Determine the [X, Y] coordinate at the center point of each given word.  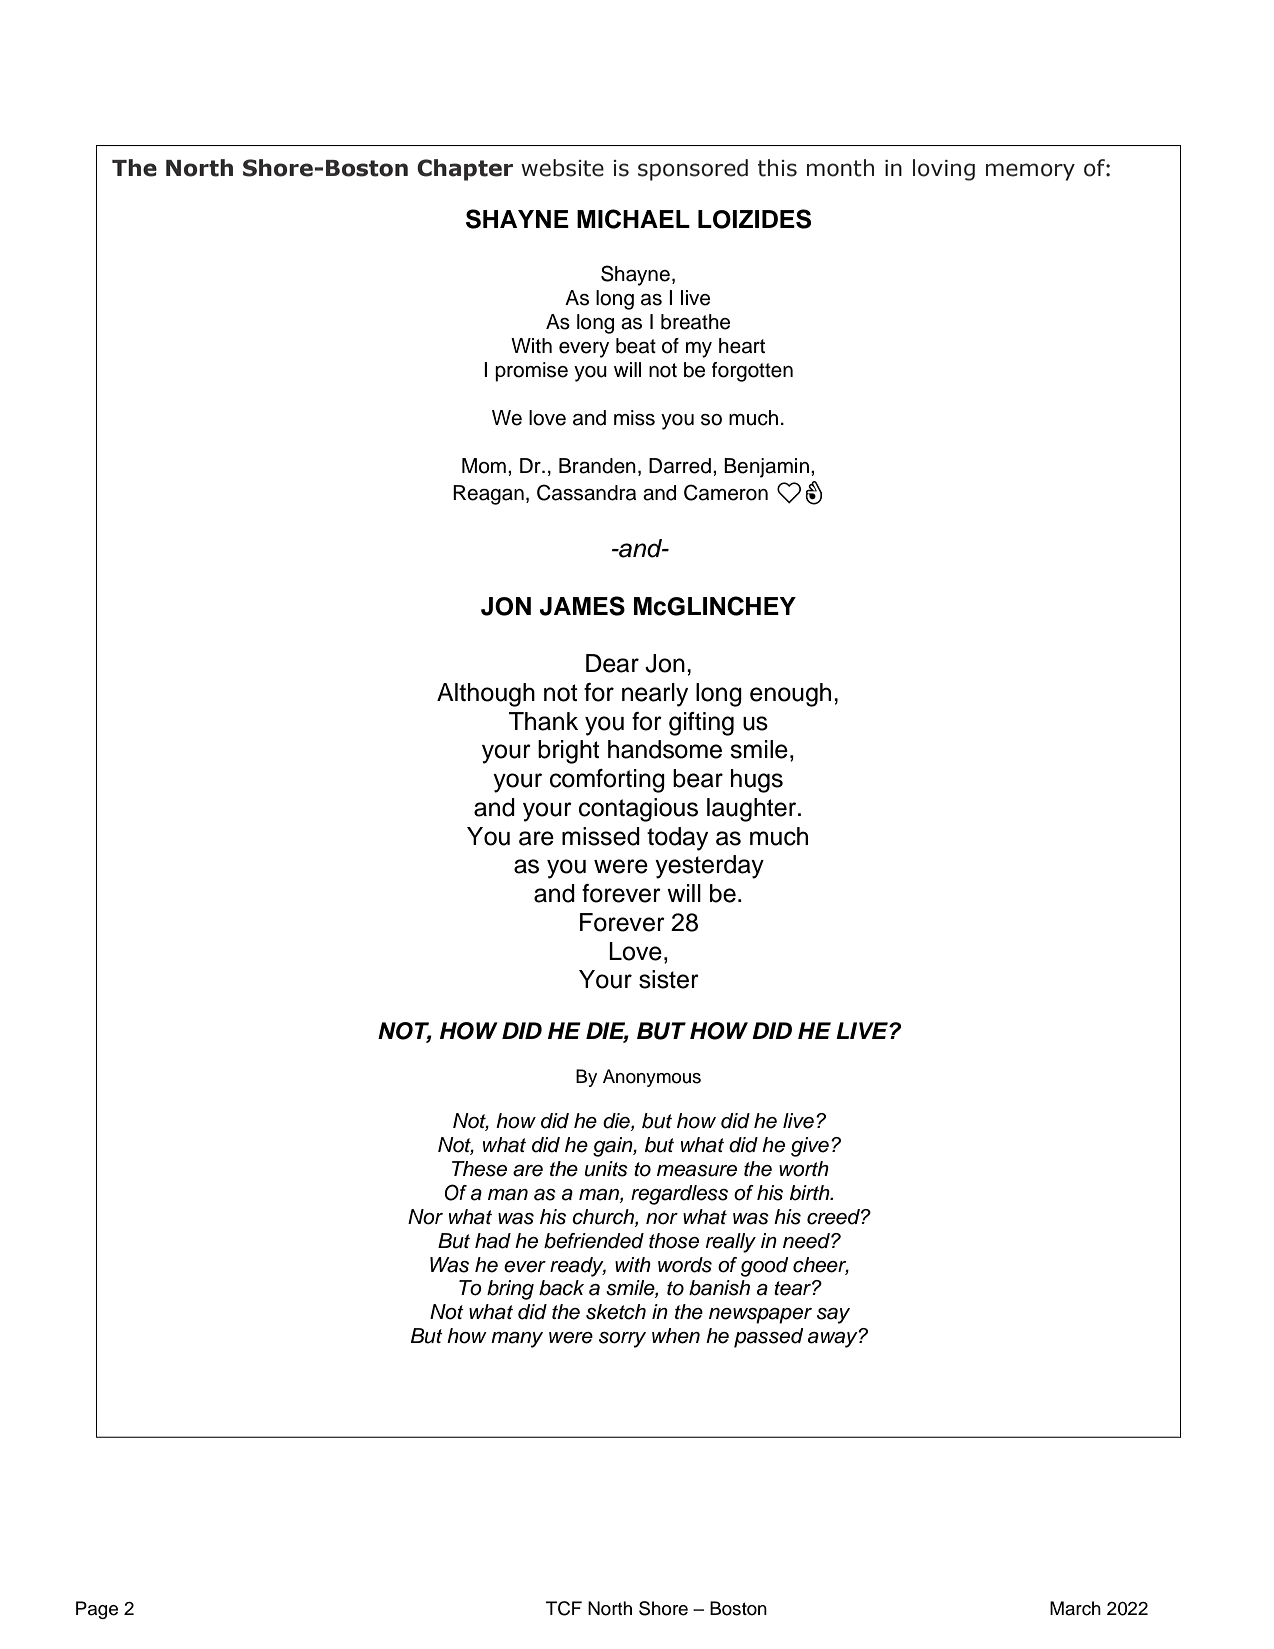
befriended [594, 1241]
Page [97, 1610]
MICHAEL [633, 219]
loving [944, 170]
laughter [751, 810]
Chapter [465, 170]
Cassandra [586, 492]
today [677, 839]
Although [486, 695]
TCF [564, 1608]
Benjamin [766, 468]
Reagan [488, 495]
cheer [821, 1265]
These [479, 1169]
